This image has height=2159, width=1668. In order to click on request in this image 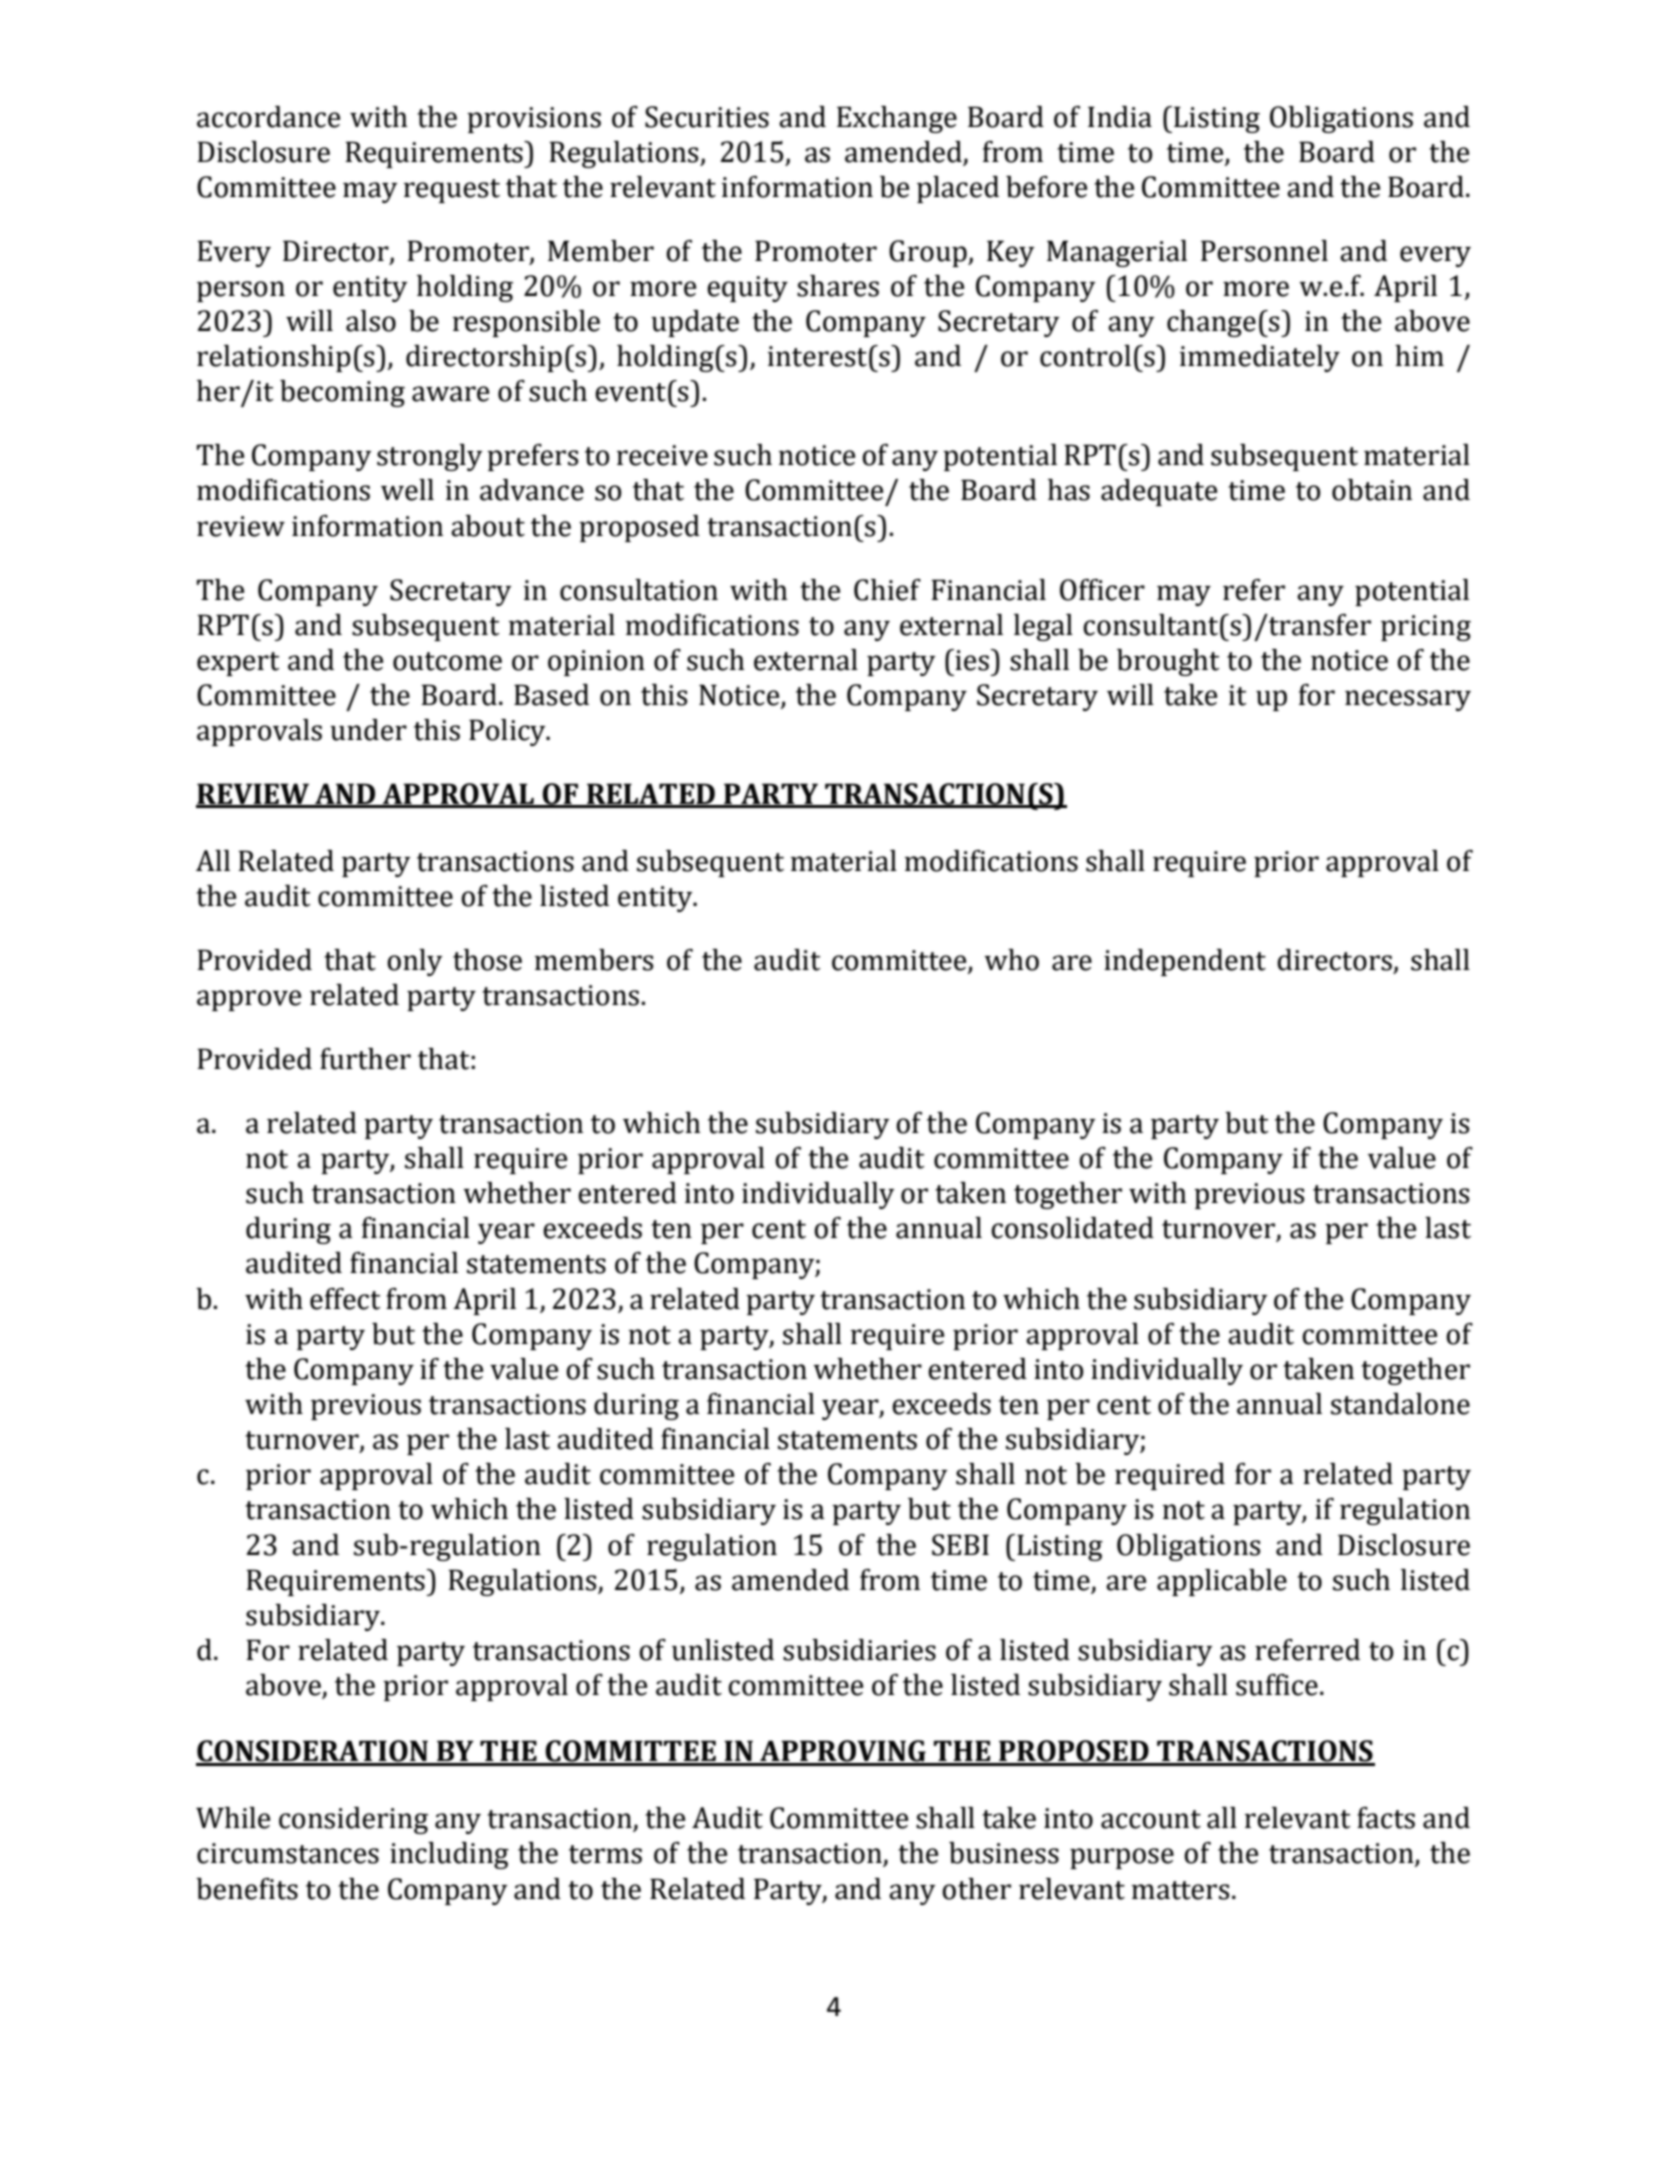, I will do `click(452, 191)`.
